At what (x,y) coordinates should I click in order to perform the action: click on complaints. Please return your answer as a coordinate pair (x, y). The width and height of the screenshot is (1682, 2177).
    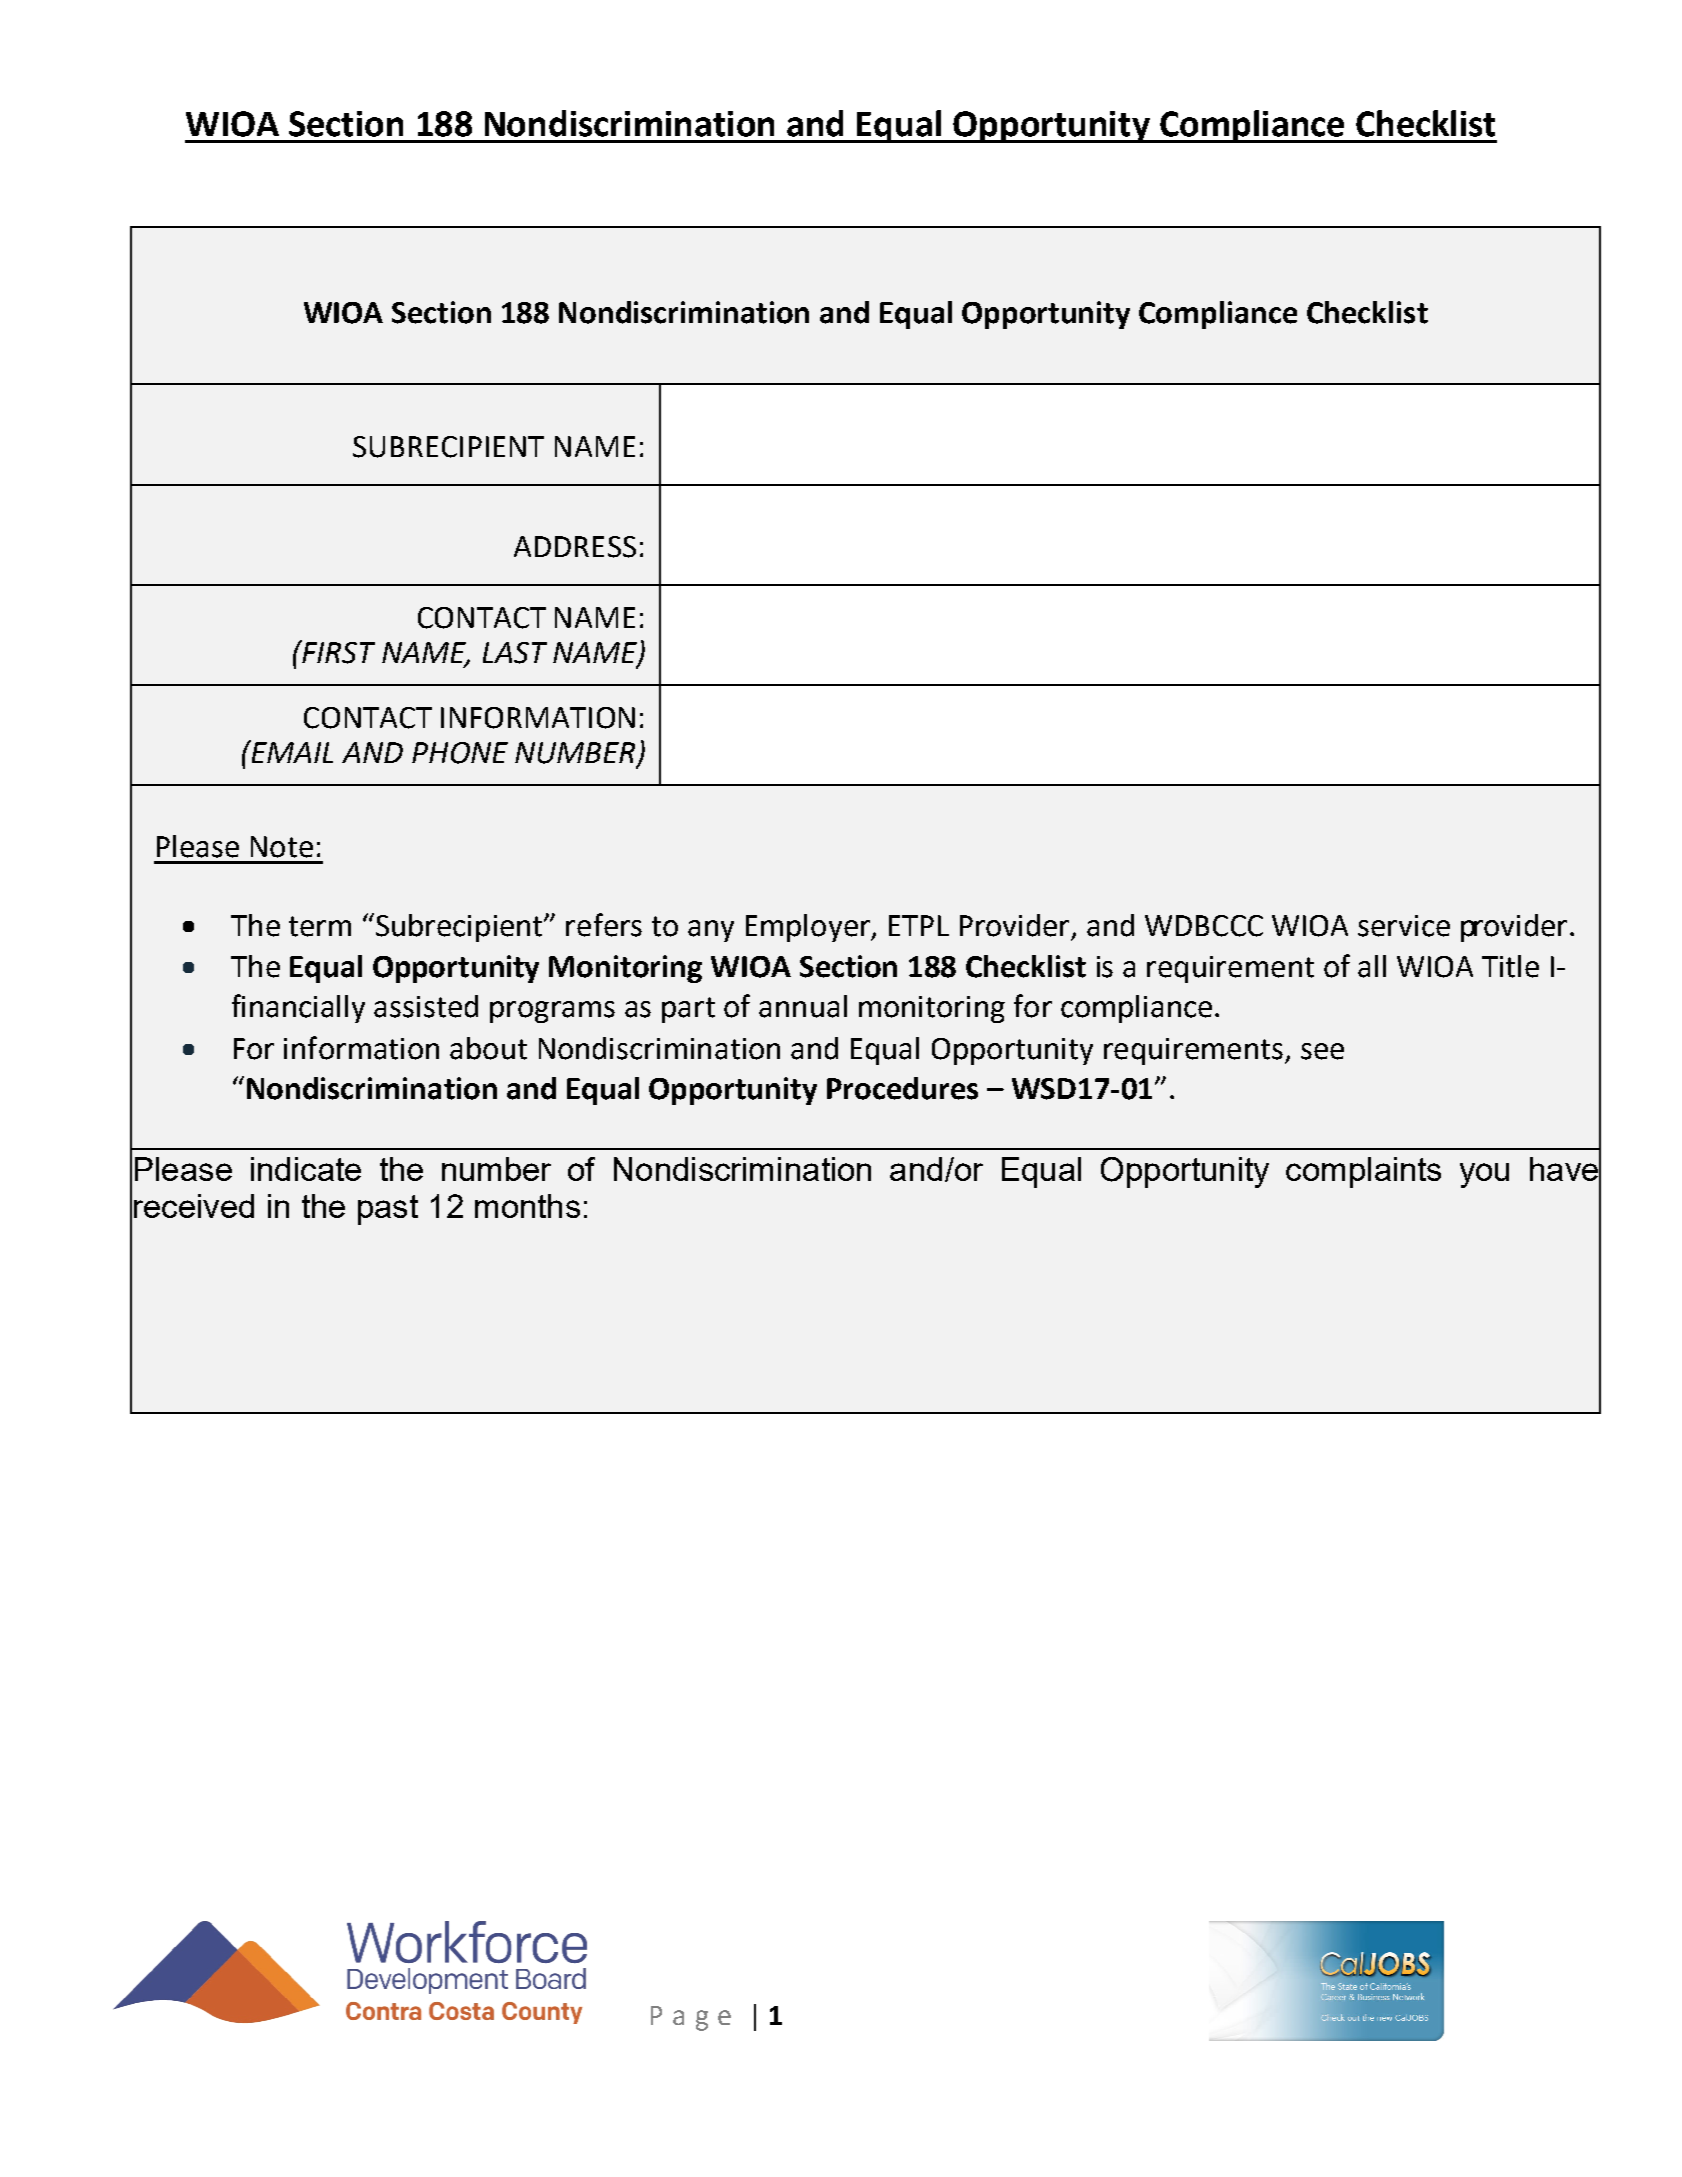
    Looking at the image, I should click on (1363, 1172).
